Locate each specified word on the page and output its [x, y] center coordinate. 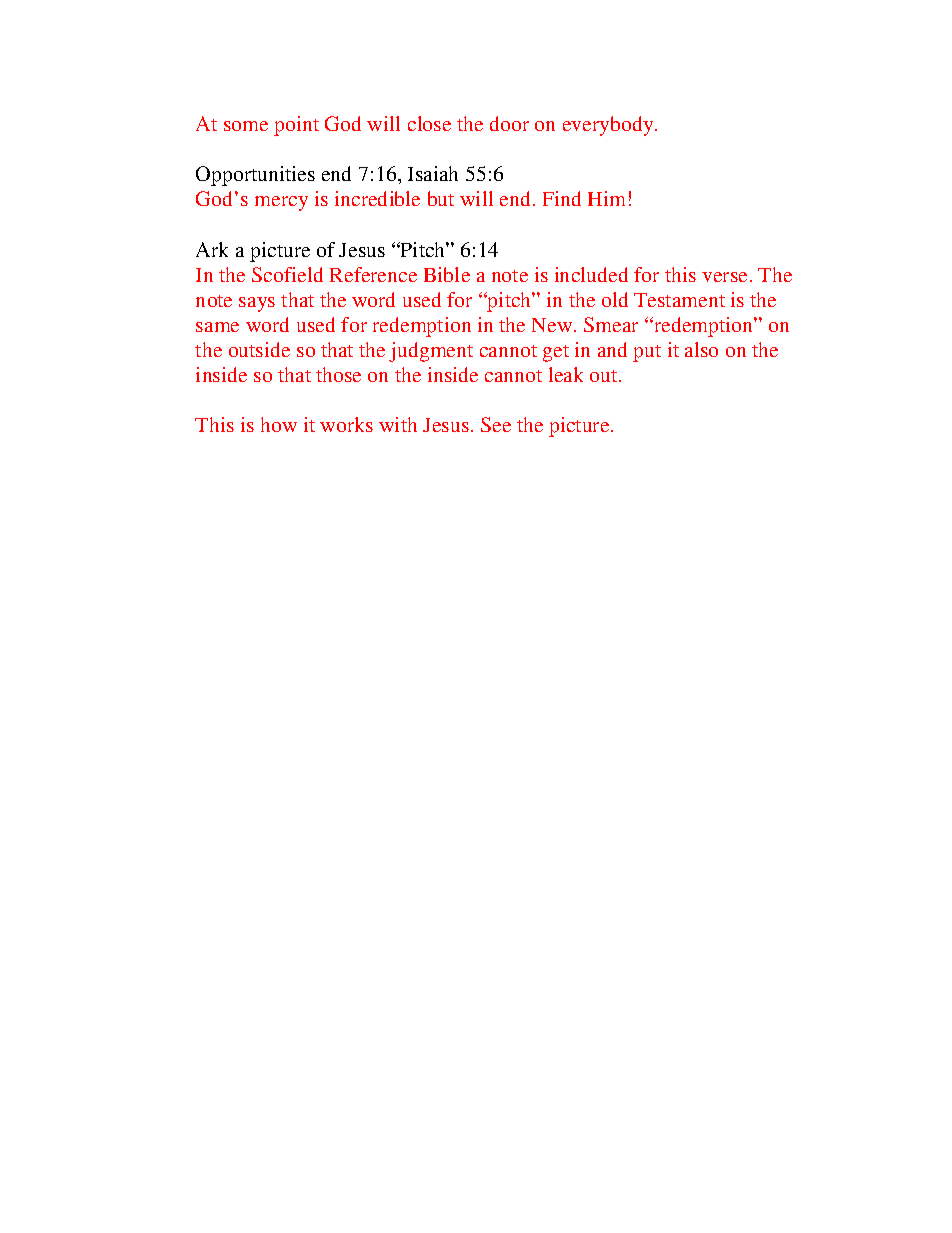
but [441, 198]
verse [724, 277]
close [429, 123]
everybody [609, 126]
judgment [431, 352]
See [496, 424]
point [296, 126]
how [279, 424]
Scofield [287, 274]
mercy [281, 203]
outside [259, 349]
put [647, 353]
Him [606, 198]
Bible [447, 274]
